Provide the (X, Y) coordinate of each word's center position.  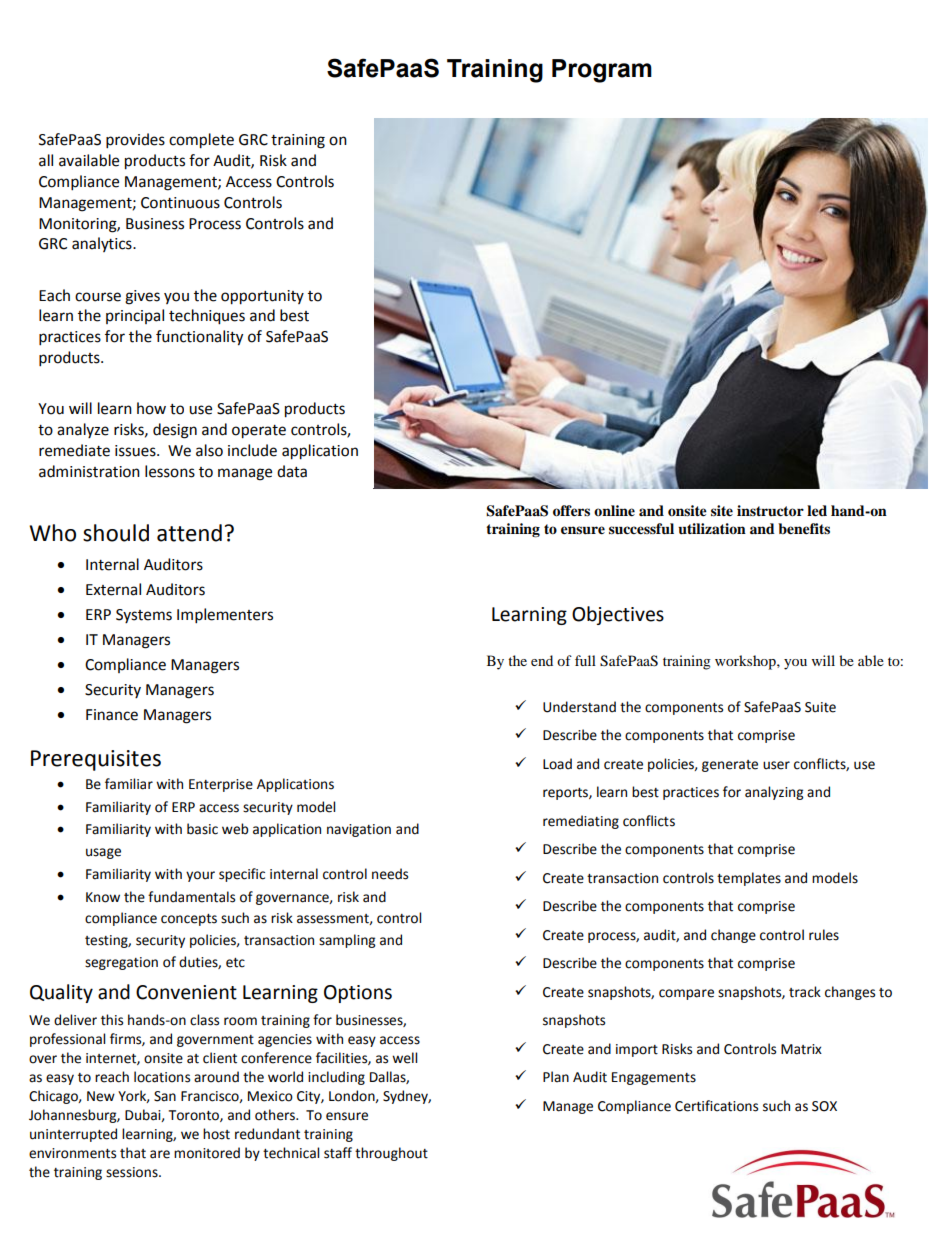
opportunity (262, 297)
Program (602, 71)
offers (571, 511)
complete (201, 141)
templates (749, 879)
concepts (189, 920)
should (116, 533)
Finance (112, 715)
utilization (712, 529)
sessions (133, 1172)
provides (135, 141)
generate (730, 766)
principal (135, 316)
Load (557, 764)
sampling (347, 941)
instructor (770, 511)
